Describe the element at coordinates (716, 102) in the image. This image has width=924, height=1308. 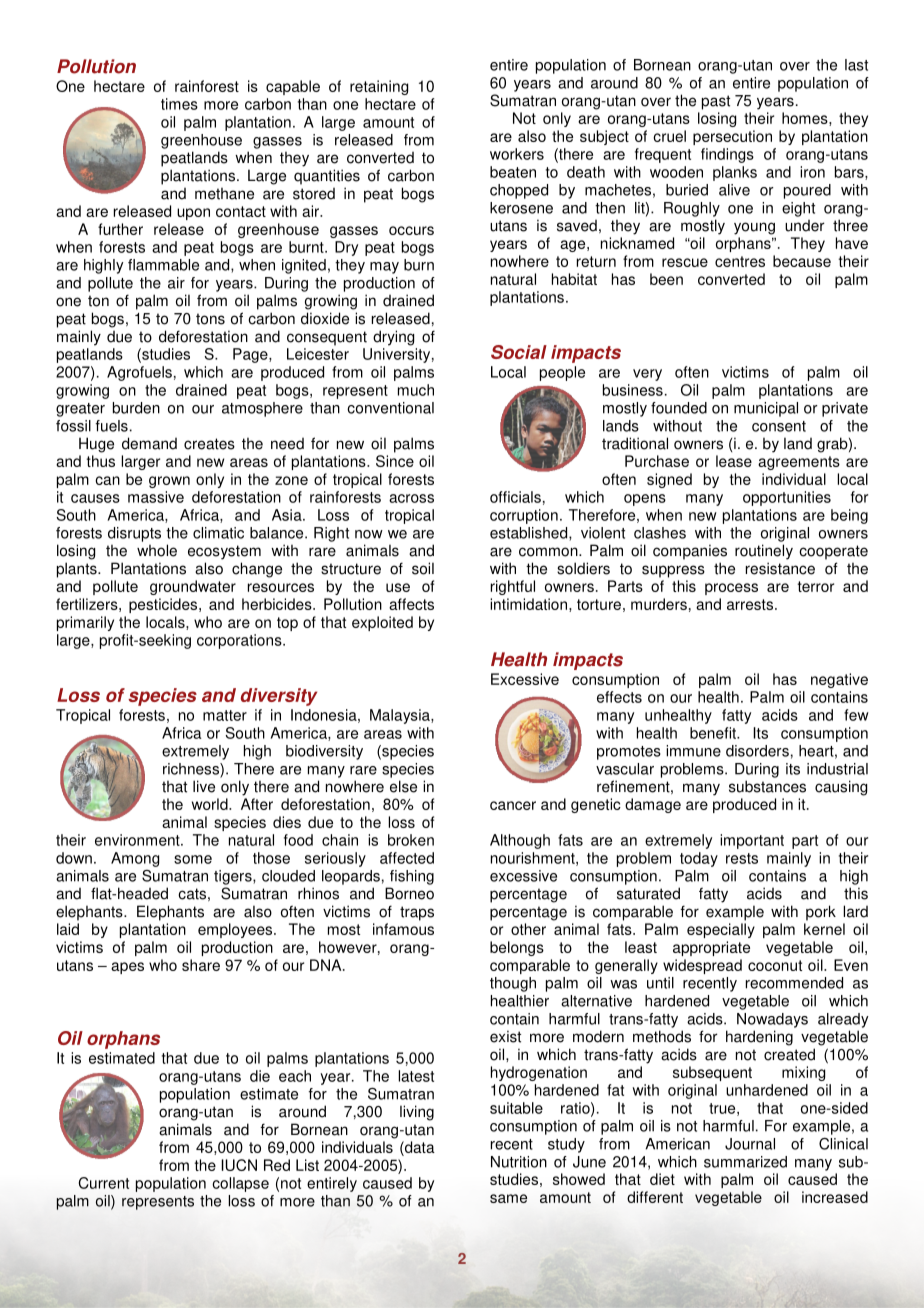
I see `past` at that location.
